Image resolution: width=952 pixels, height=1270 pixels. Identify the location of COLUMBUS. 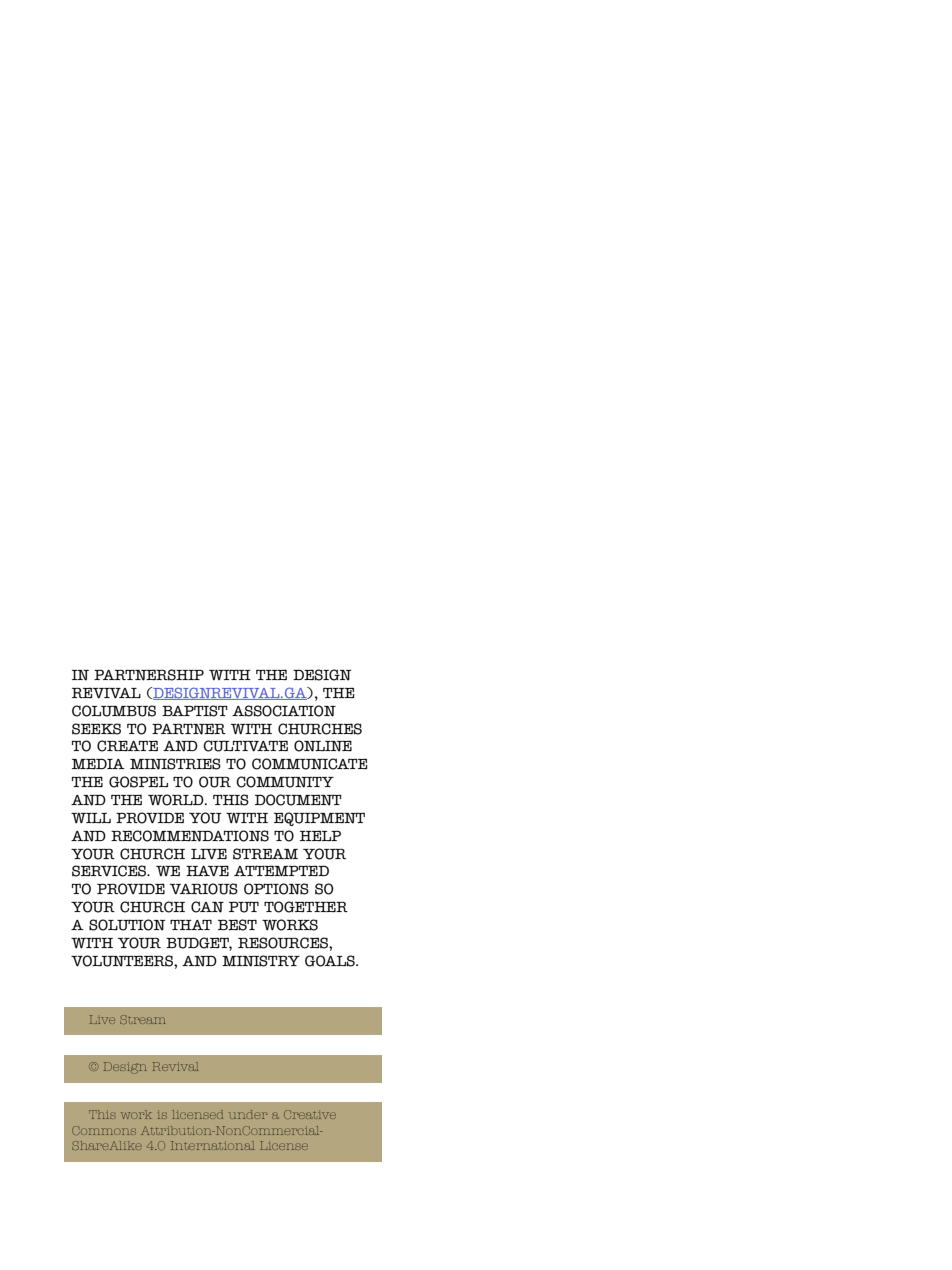
(114, 711).
